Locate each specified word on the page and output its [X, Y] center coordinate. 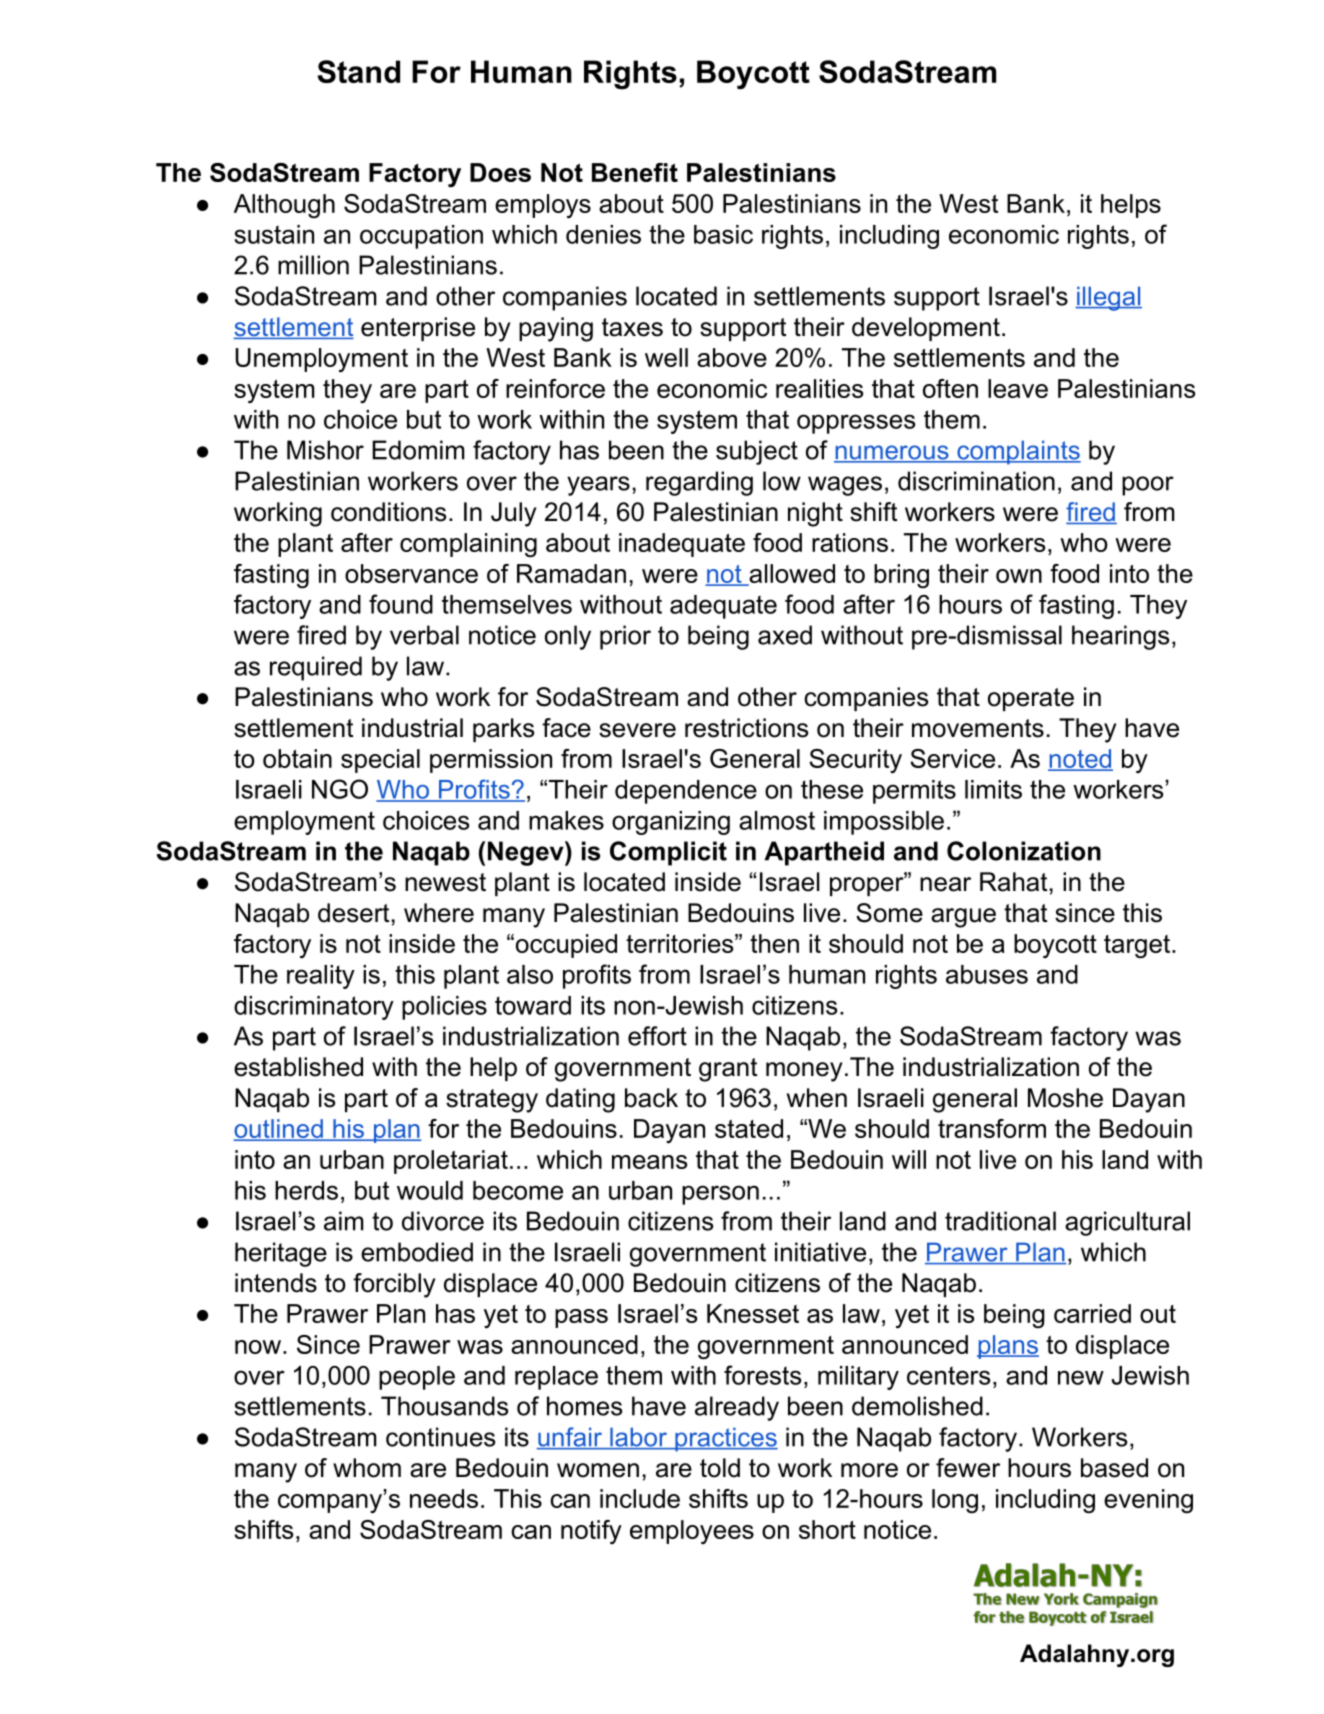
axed [785, 635]
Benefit [635, 172]
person [720, 1195]
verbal [424, 635]
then [774, 943]
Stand [358, 71]
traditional [1000, 1221]
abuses [987, 974]
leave [1018, 388]
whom [367, 1468]
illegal [1108, 298]
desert [353, 913]
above [732, 357]
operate [1031, 699]
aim [344, 1221]
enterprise [418, 329]
